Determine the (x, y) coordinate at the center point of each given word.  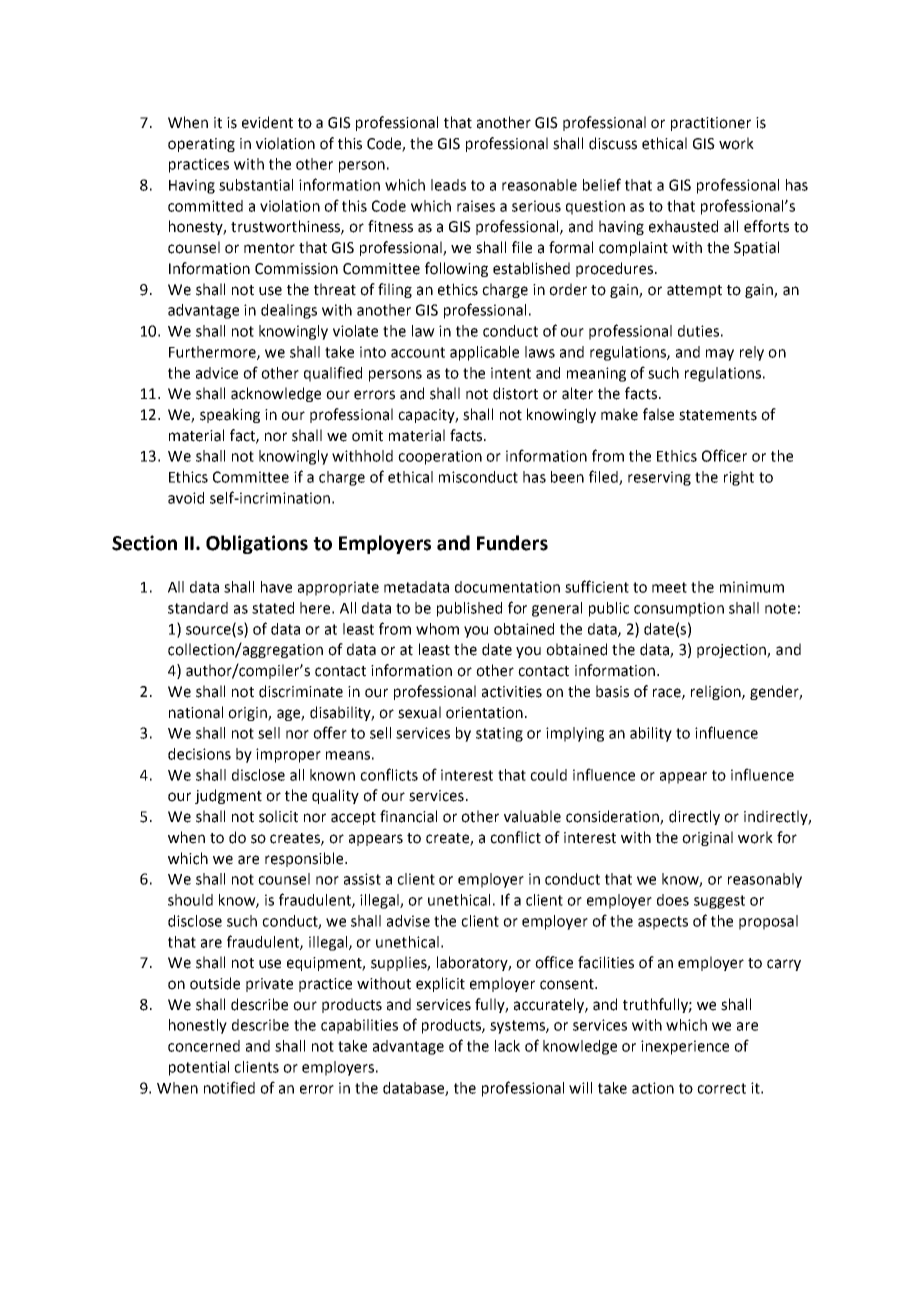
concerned (204, 1046)
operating (201, 145)
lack (507, 1046)
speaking (230, 415)
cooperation (440, 457)
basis (612, 691)
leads (448, 185)
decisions (199, 754)
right (739, 478)
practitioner (711, 124)
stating (499, 734)
